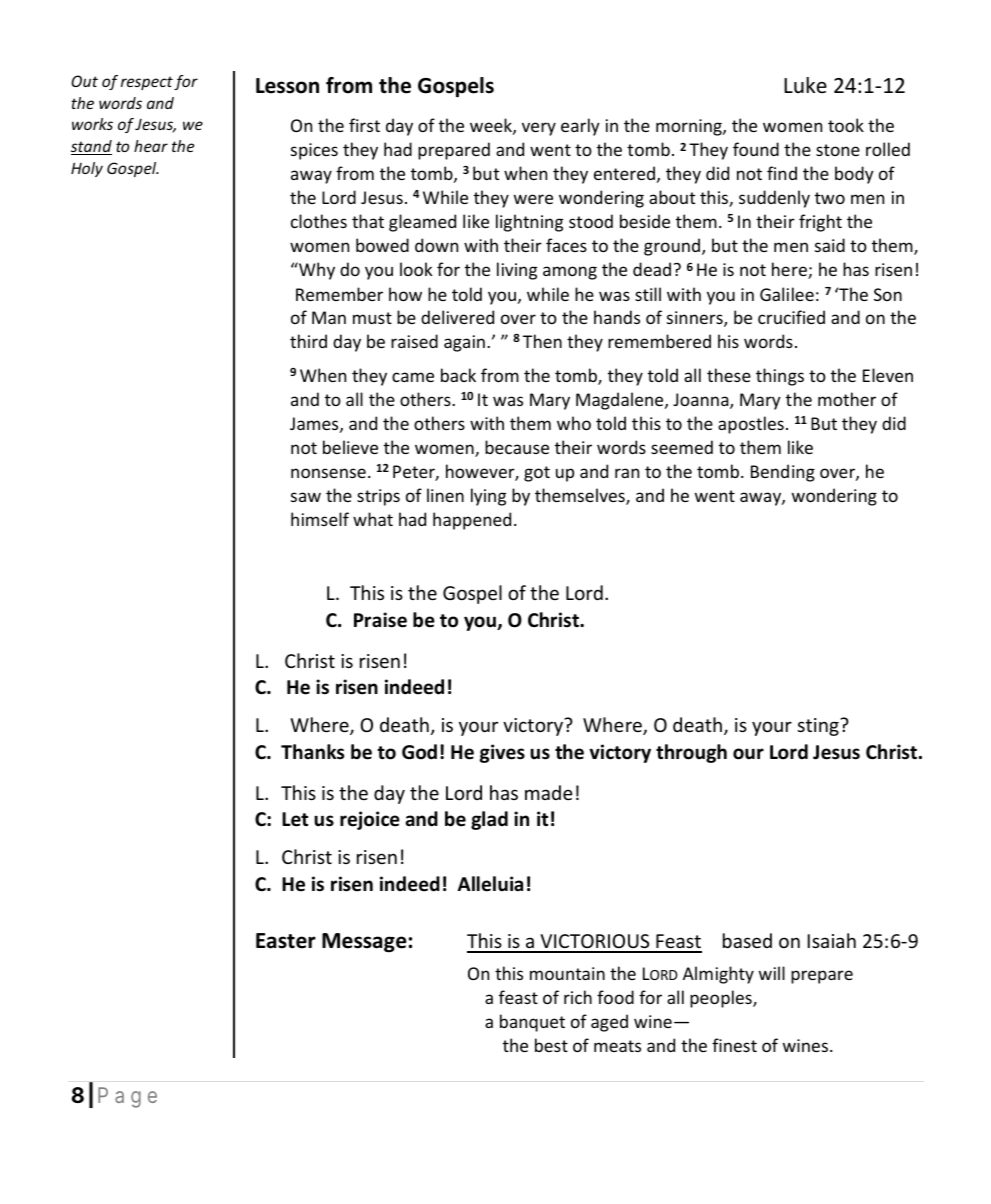 This image has height=1204, width=991. Describe the element at coordinates (805, 85) in the image. I see `Luke` at that location.
